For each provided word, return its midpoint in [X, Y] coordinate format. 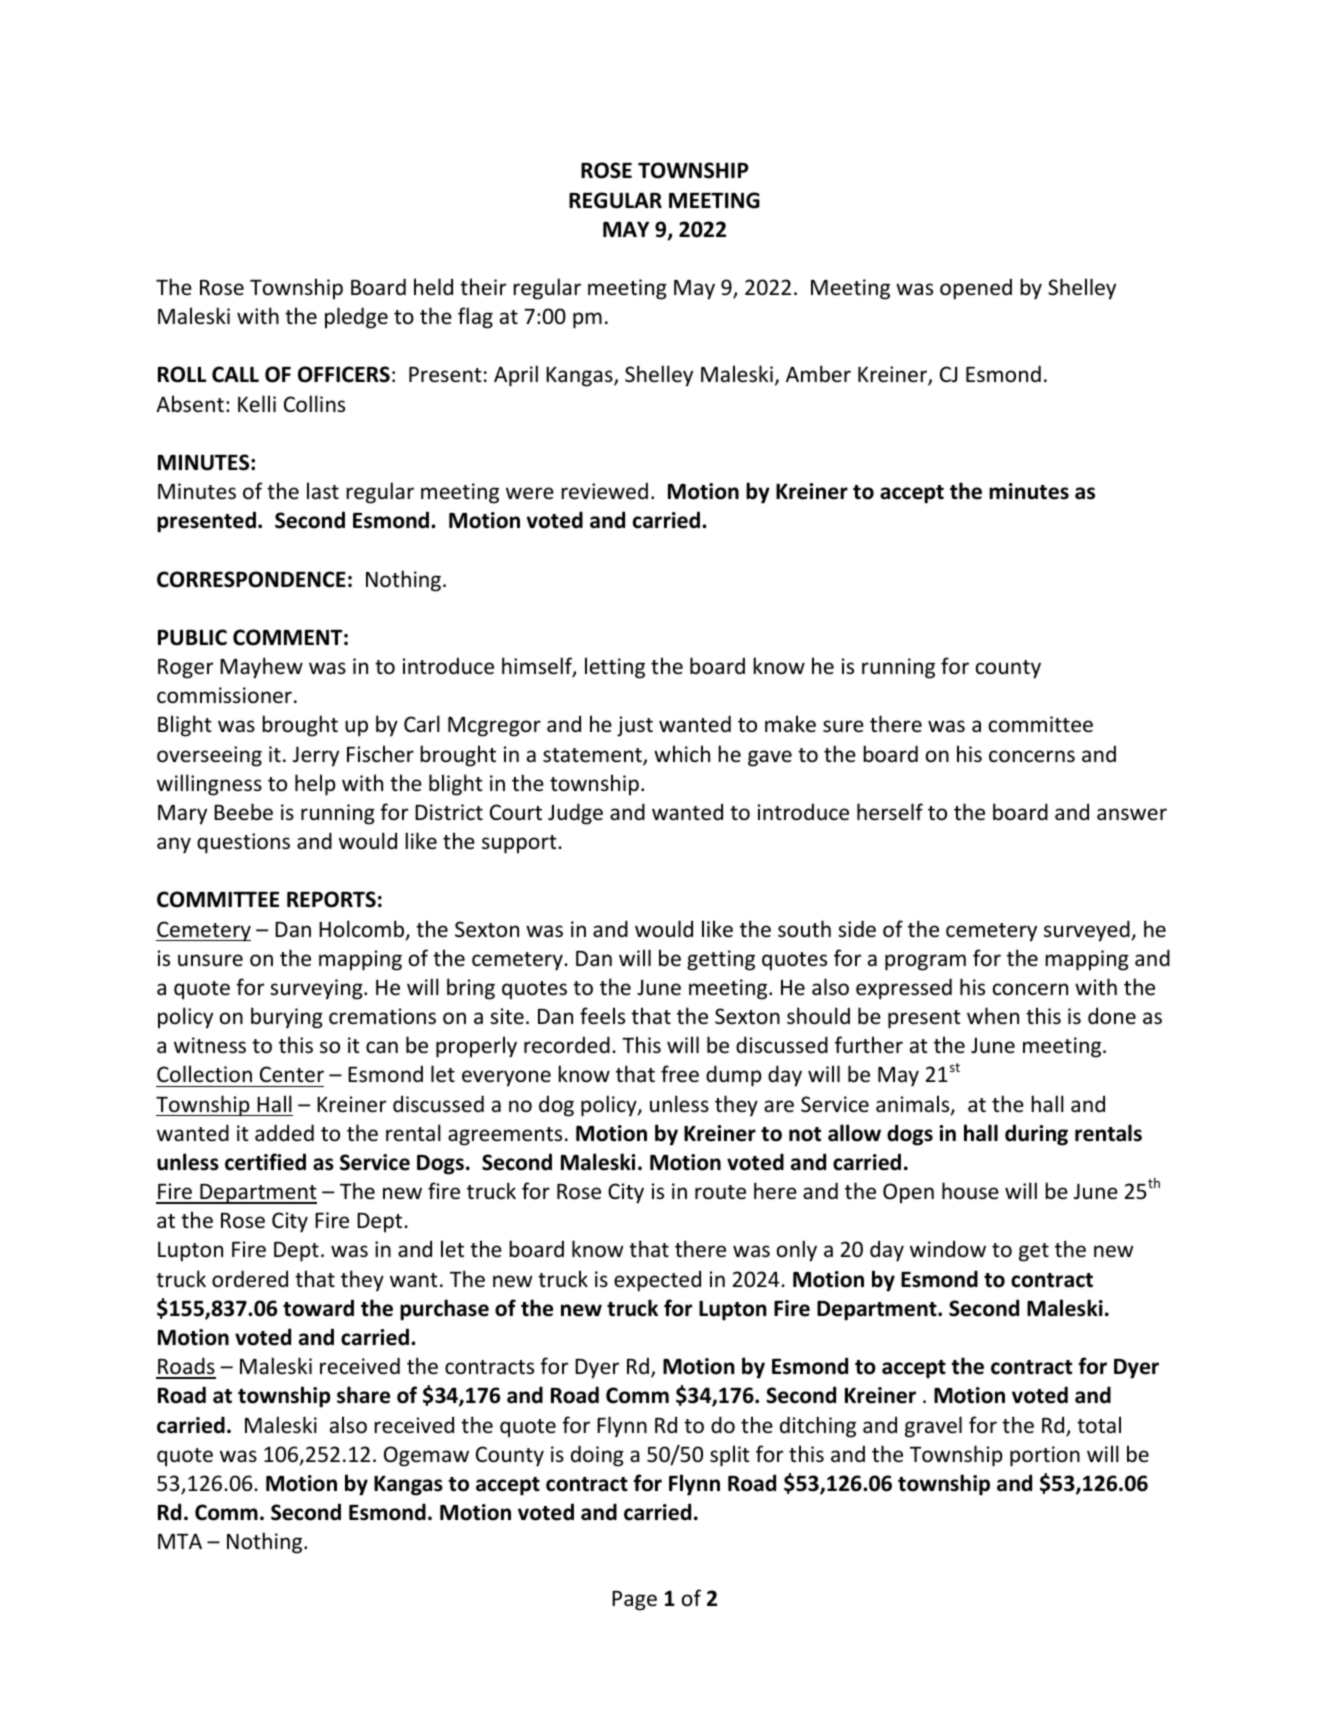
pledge [356, 318]
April [516, 376]
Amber [818, 374]
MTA [180, 1541]
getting [721, 960]
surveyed [1088, 931]
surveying [317, 989]
